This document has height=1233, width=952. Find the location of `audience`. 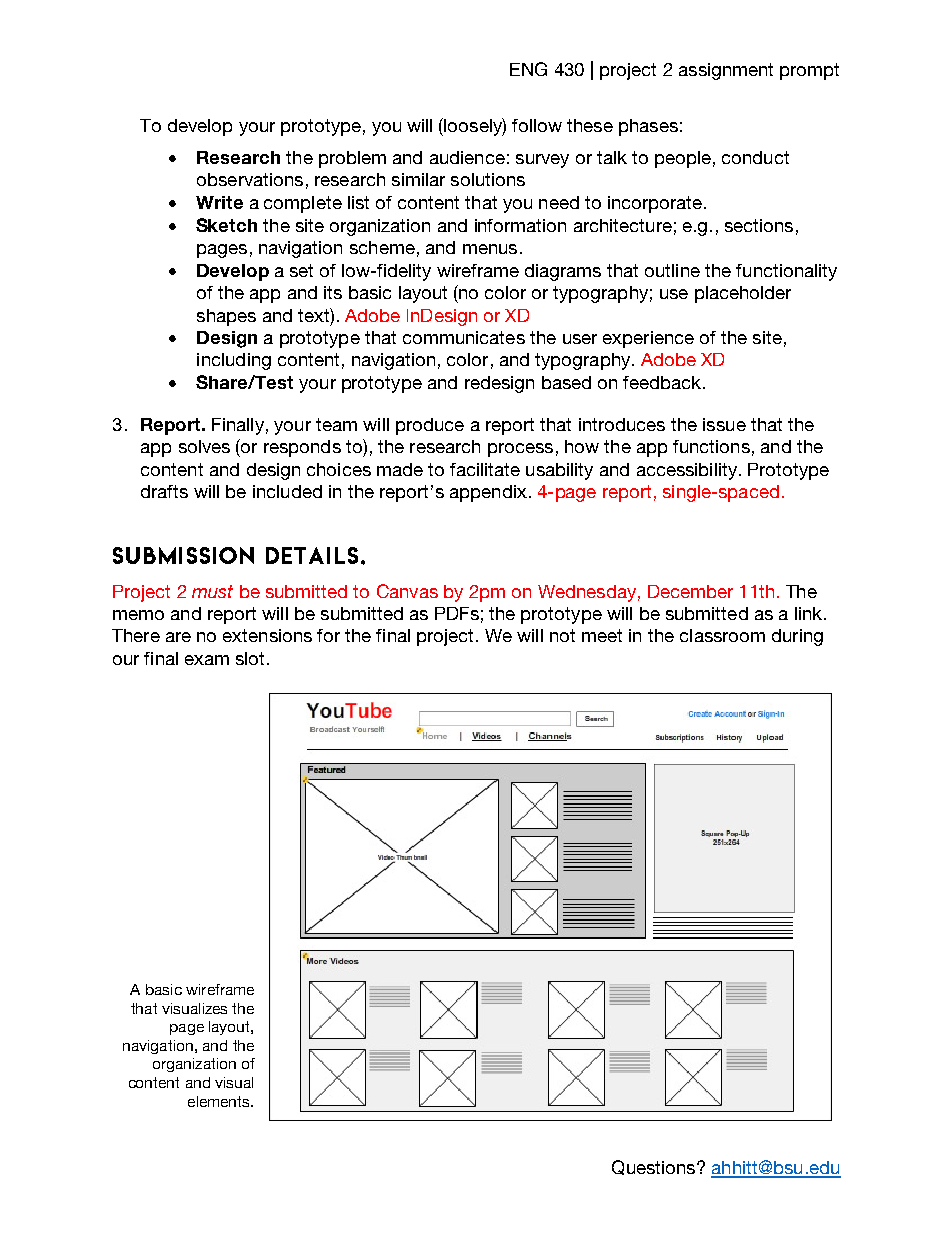

audience is located at coordinates (467, 157).
